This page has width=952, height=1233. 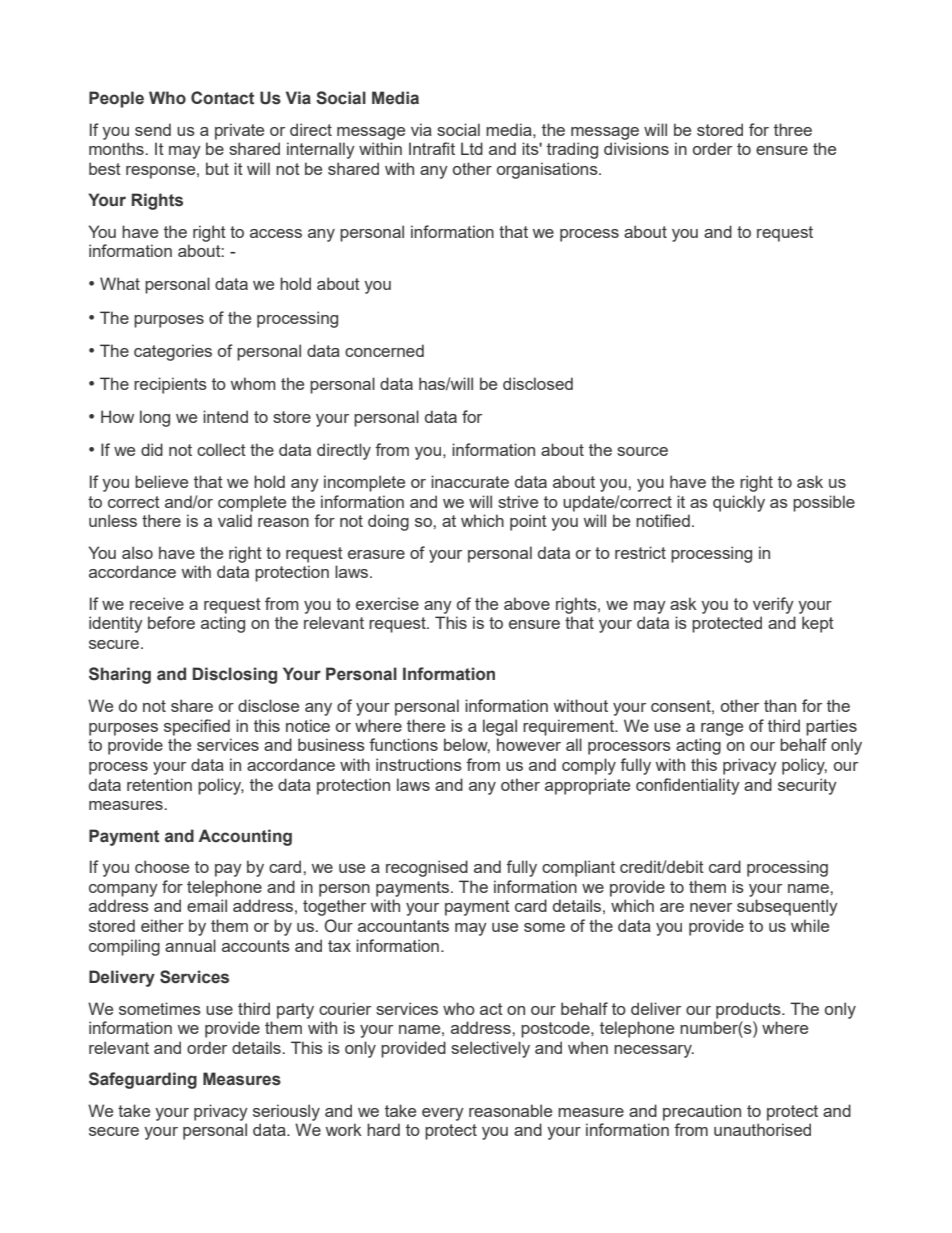 What do you see at coordinates (443, 1114) in the page?
I see `every` at bounding box center [443, 1114].
